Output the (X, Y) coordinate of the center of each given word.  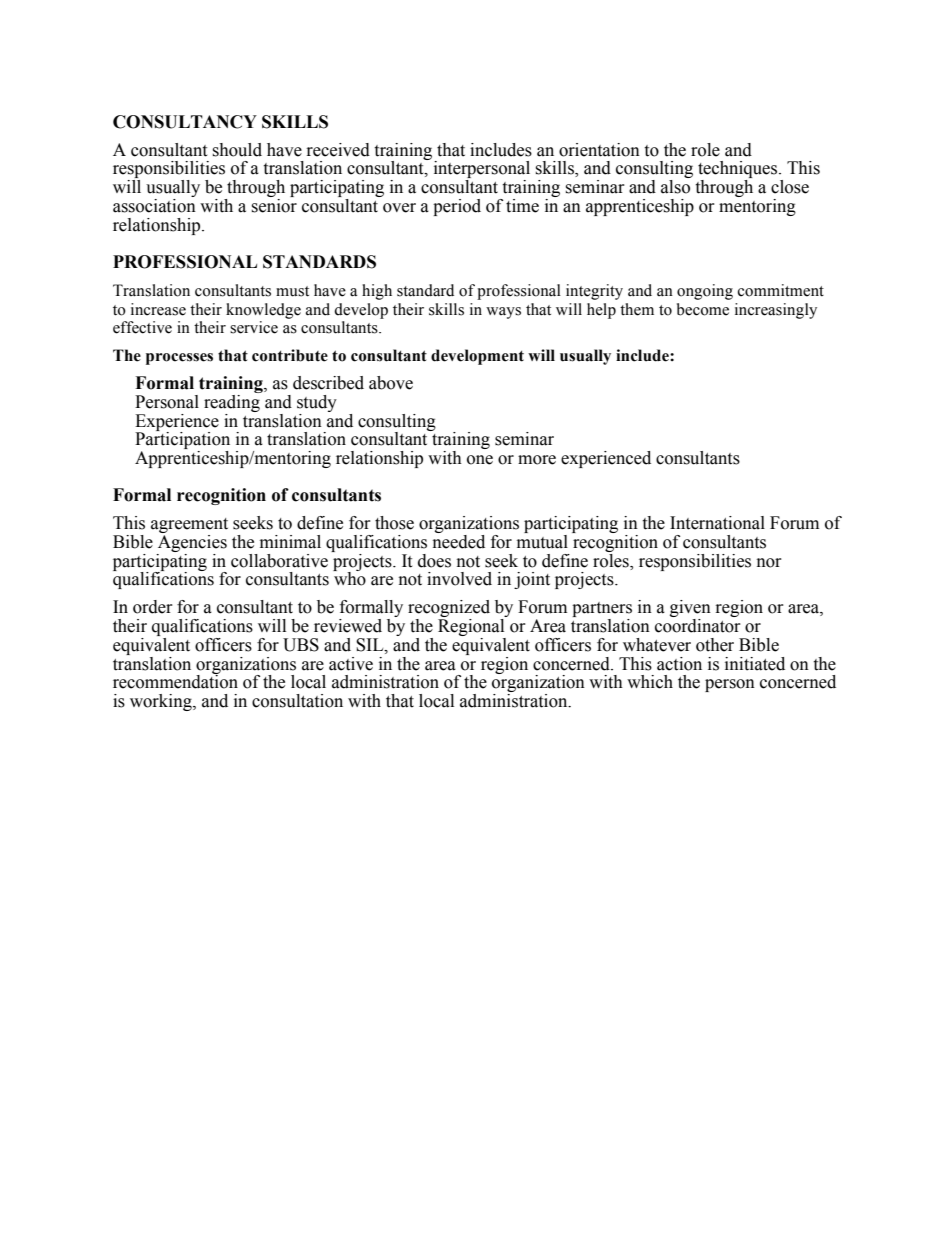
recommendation (175, 681)
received (338, 150)
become (703, 309)
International (717, 523)
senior (274, 204)
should (237, 150)
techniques (739, 171)
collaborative (279, 561)
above (391, 383)
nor (769, 563)
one (480, 460)
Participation (182, 441)
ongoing (705, 292)
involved (459, 579)
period (457, 207)
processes (179, 359)
